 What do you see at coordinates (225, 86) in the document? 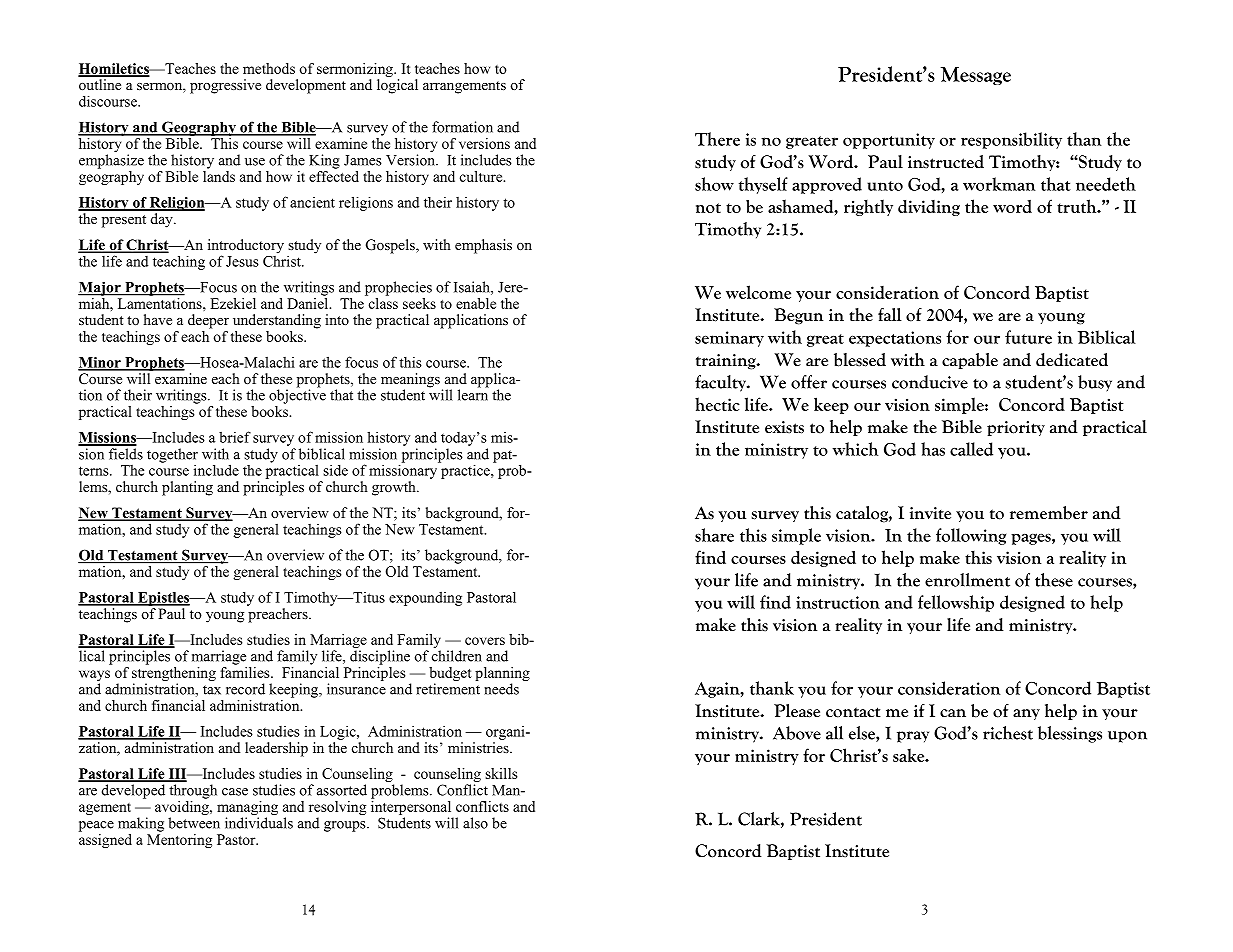
I see `progressive` at bounding box center [225, 86].
